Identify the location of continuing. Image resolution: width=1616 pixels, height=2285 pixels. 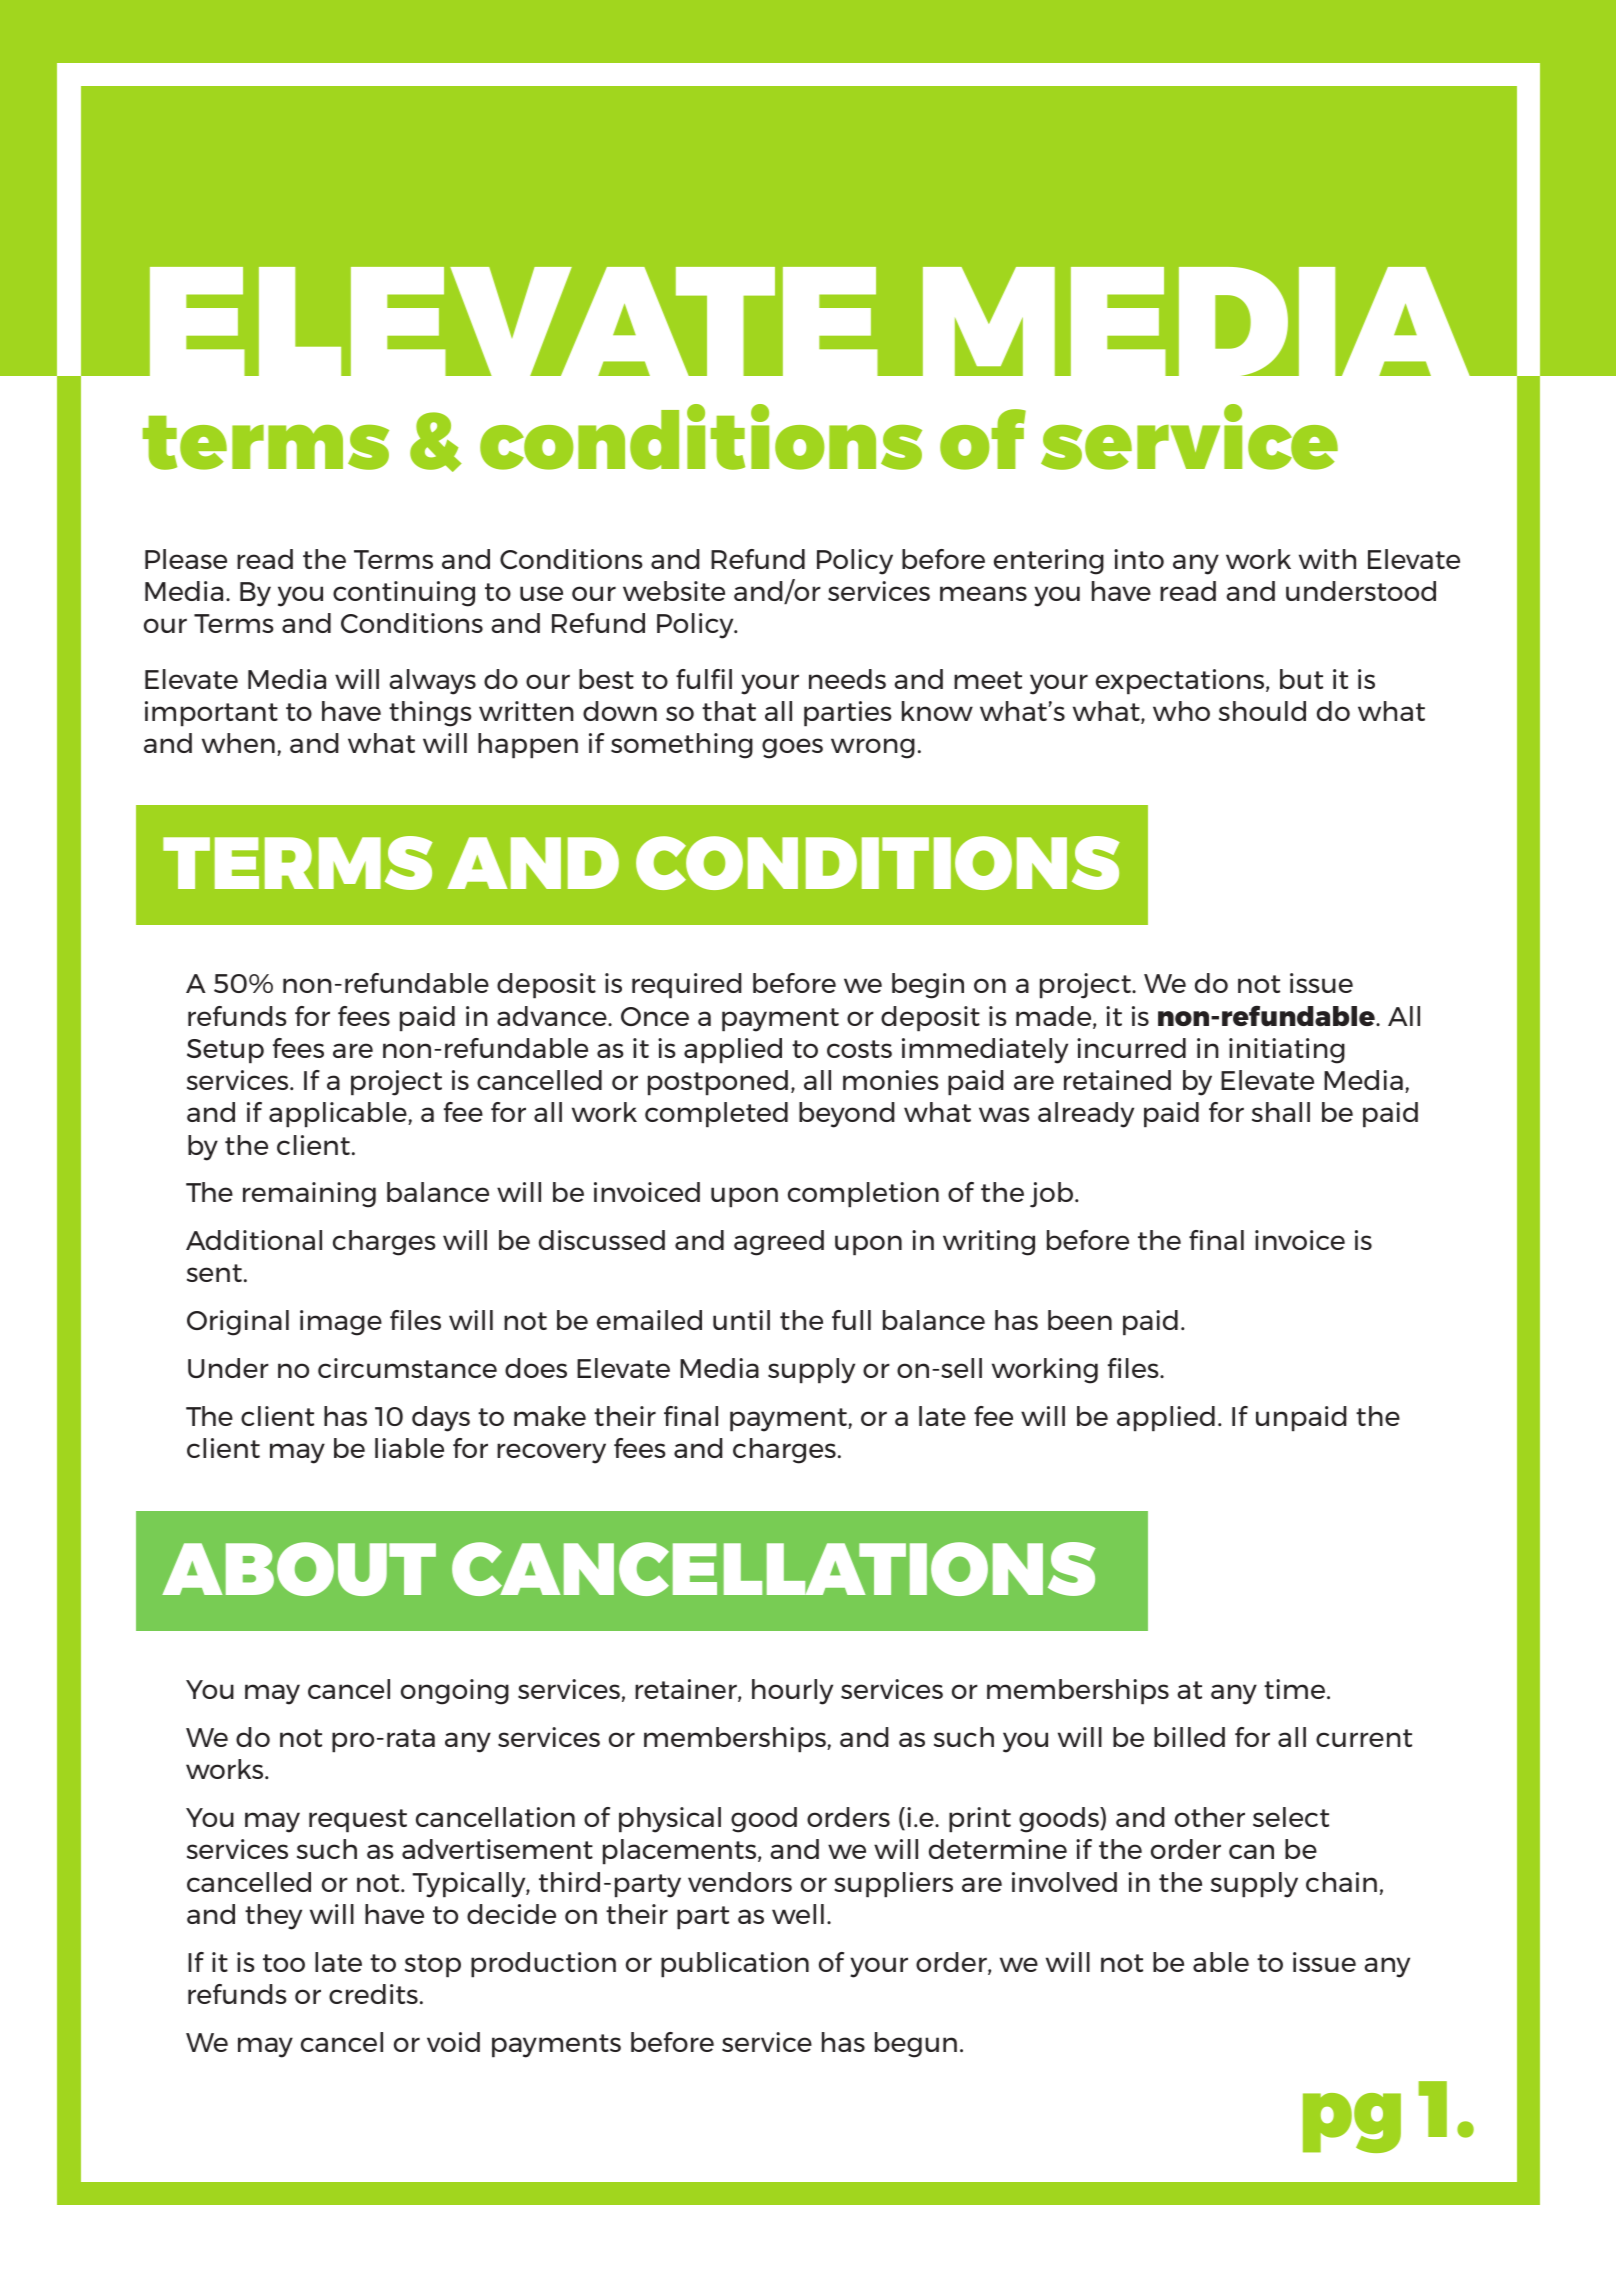
(404, 594).
